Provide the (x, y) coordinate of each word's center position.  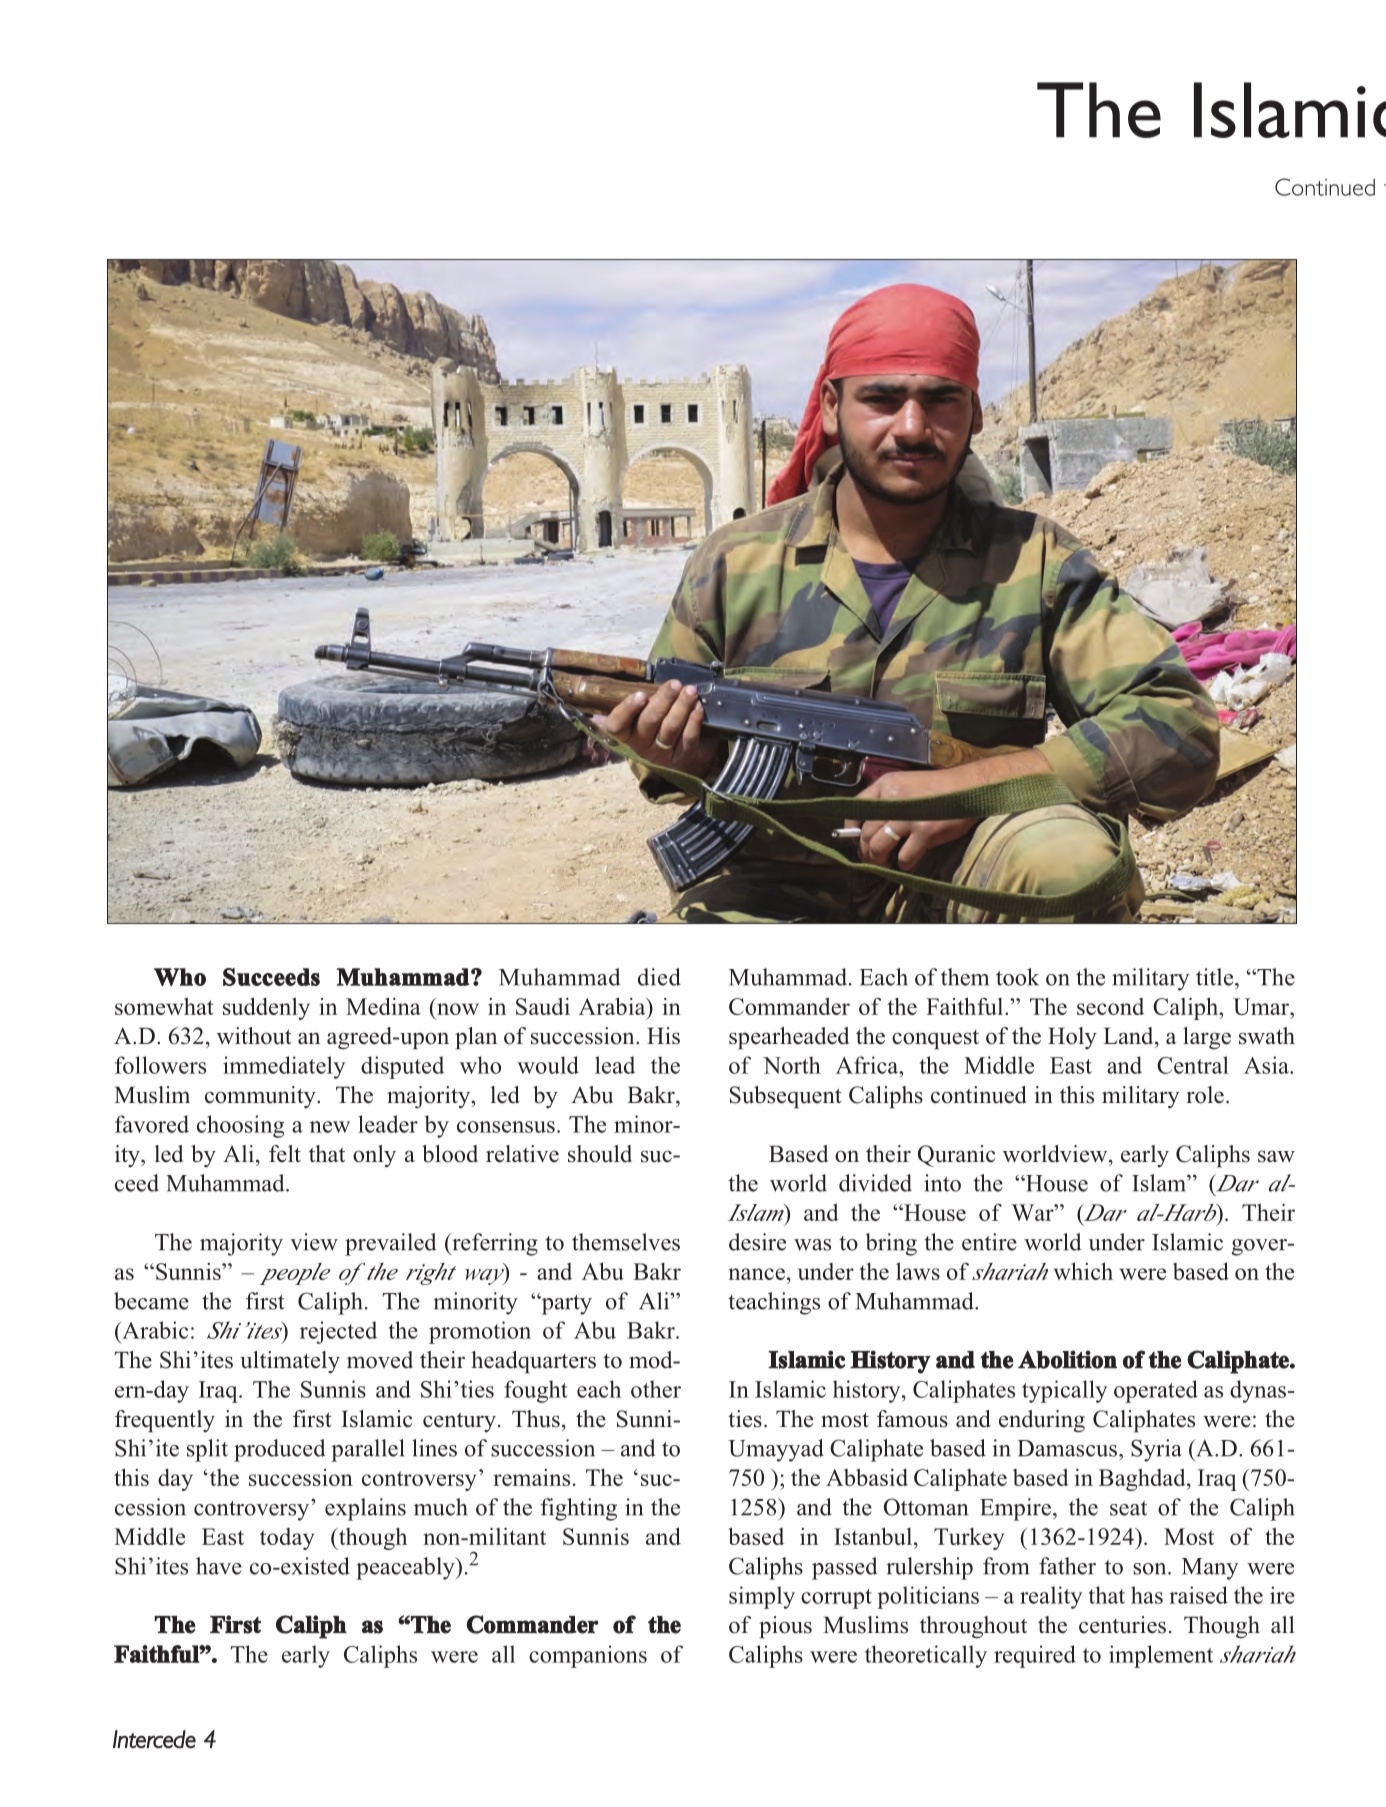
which (1083, 1271)
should (600, 1154)
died (659, 977)
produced (279, 1450)
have (219, 1566)
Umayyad (776, 1450)
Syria (1156, 1450)
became (151, 1301)
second (1110, 1006)
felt (285, 1154)
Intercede (154, 1739)
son (1151, 1569)
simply (762, 1597)
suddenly (266, 1008)
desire (757, 1242)
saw (1276, 1156)
